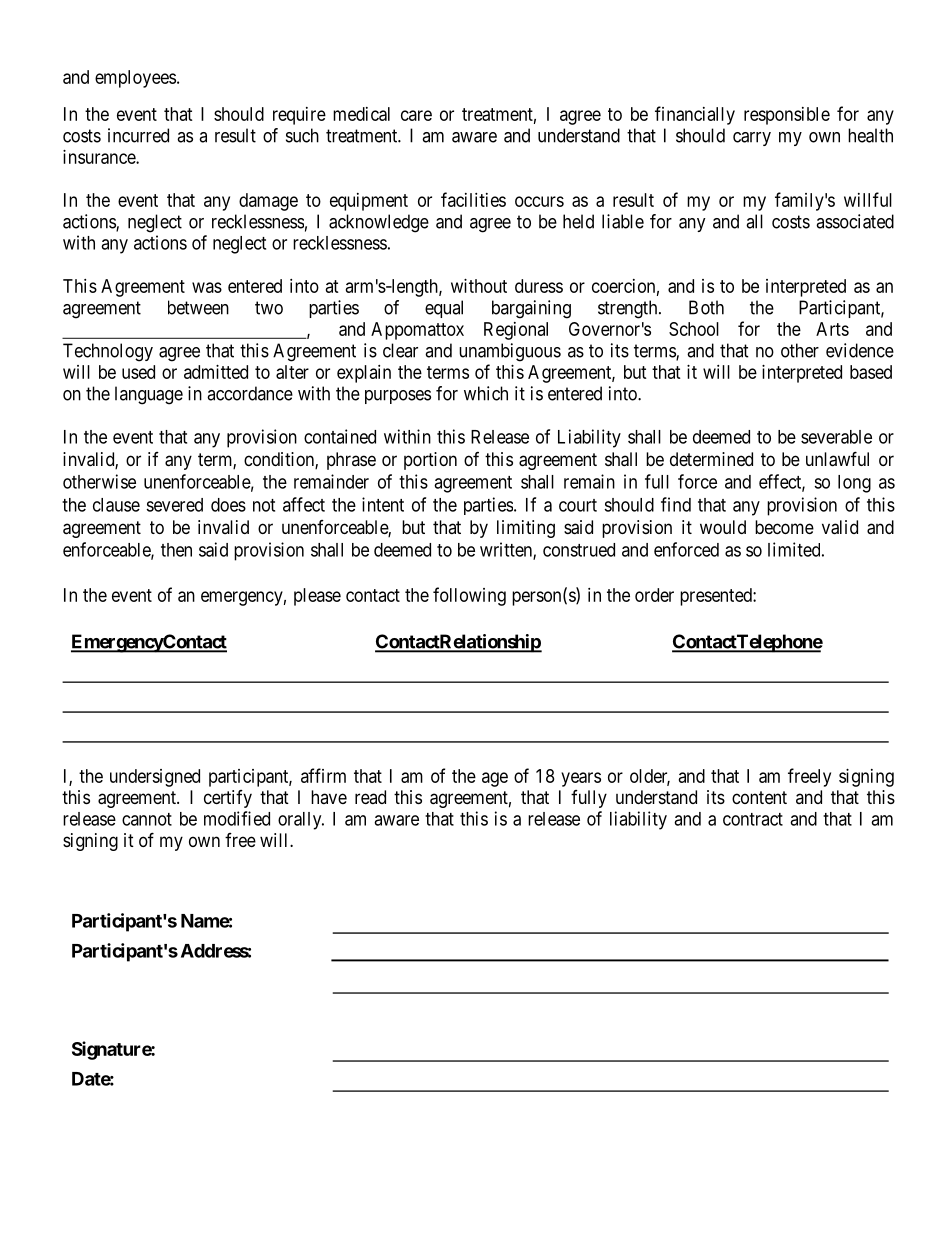  I want to click on content, so click(759, 797).
